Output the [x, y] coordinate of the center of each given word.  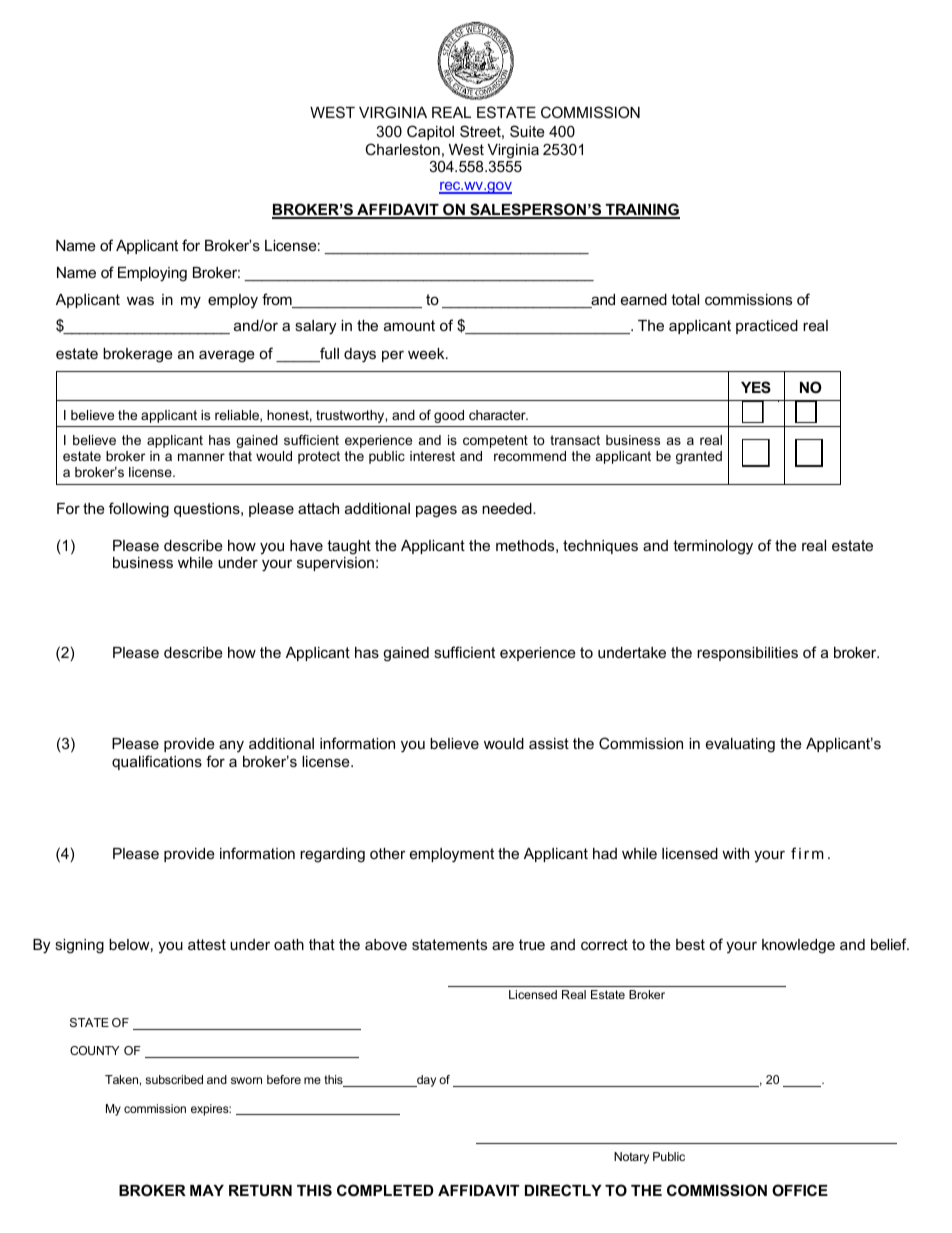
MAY [207, 1190]
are [503, 945]
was [140, 300]
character [498, 415]
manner [201, 457]
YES [756, 387]
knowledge [798, 946]
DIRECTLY [563, 1190]
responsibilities [747, 654]
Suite [527, 131]
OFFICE [800, 1190]
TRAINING [642, 210]
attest [207, 944]
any [231, 746]
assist [549, 743]
